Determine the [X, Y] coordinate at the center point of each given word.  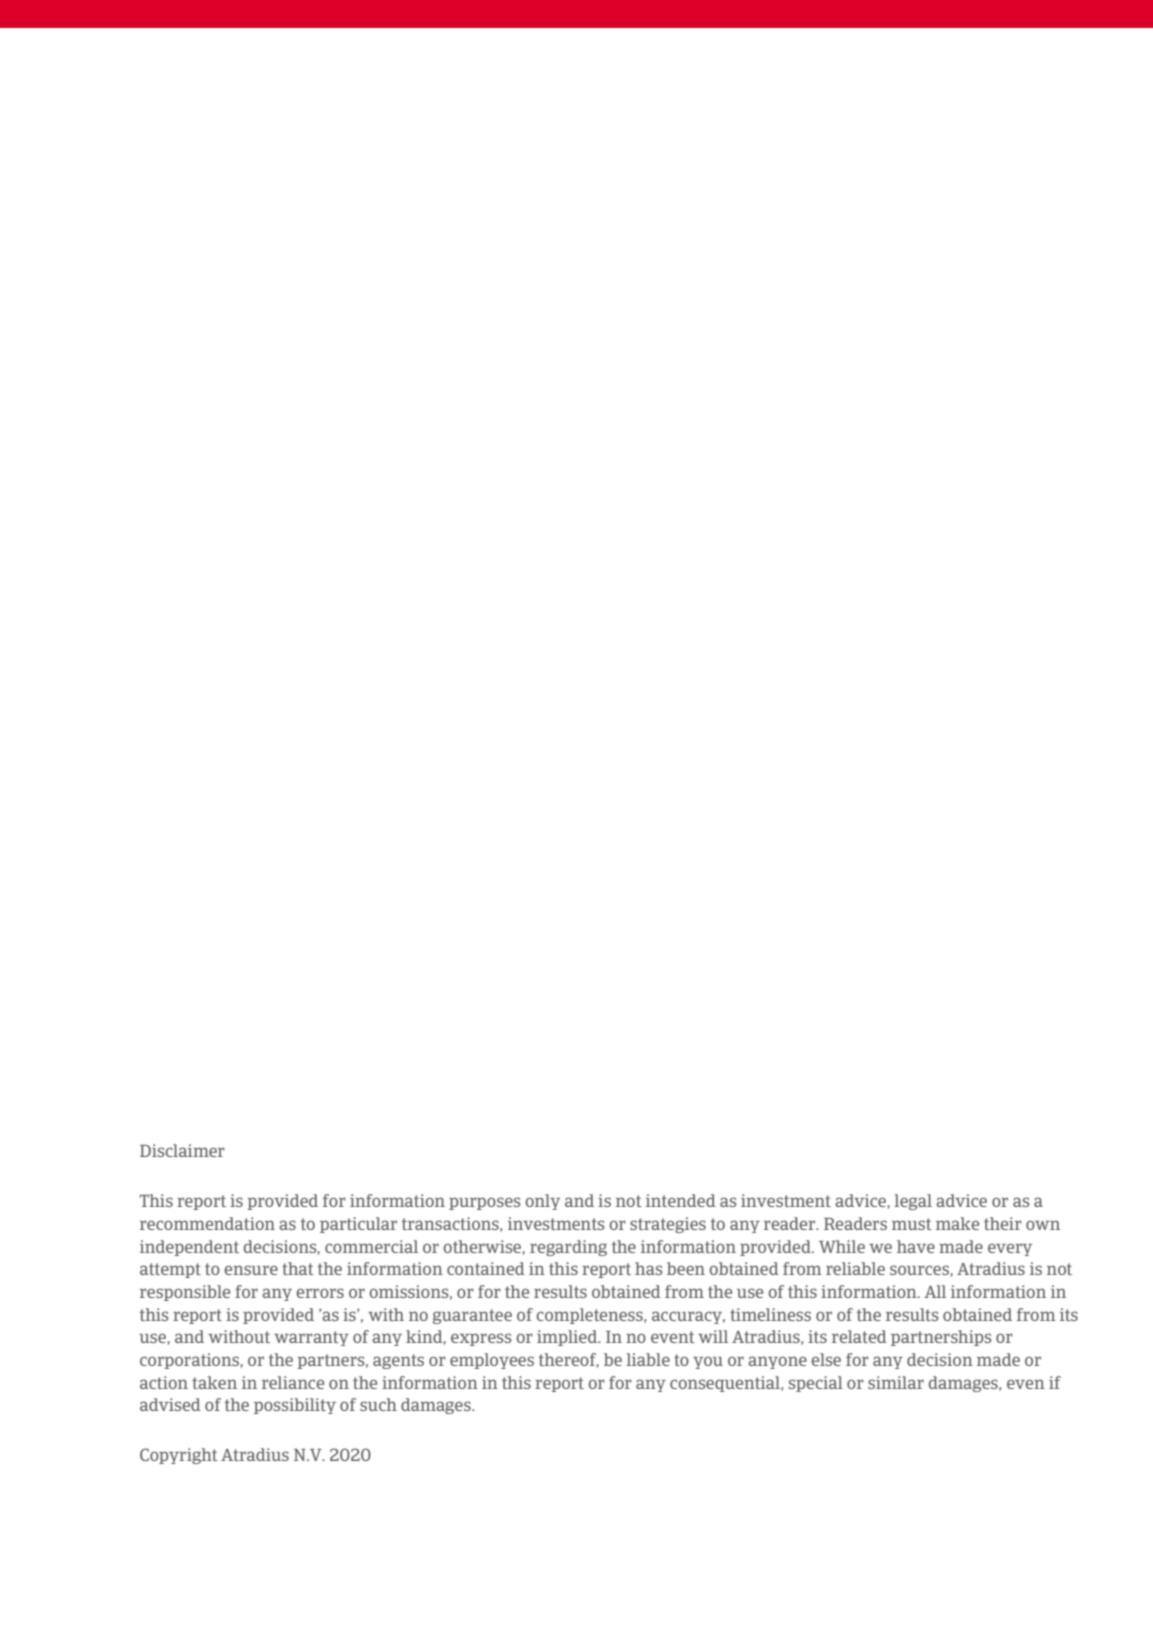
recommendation [207, 1223]
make [957, 1223]
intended [681, 1200]
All [935, 1291]
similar [896, 1382]
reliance [293, 1382]
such [378, 1404]
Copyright [179, 1456]
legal [913, 1202]
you [708, 1363]
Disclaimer [182, 1150]
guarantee [472, 1316]
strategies [668, 1225]
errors [320, 1293]
